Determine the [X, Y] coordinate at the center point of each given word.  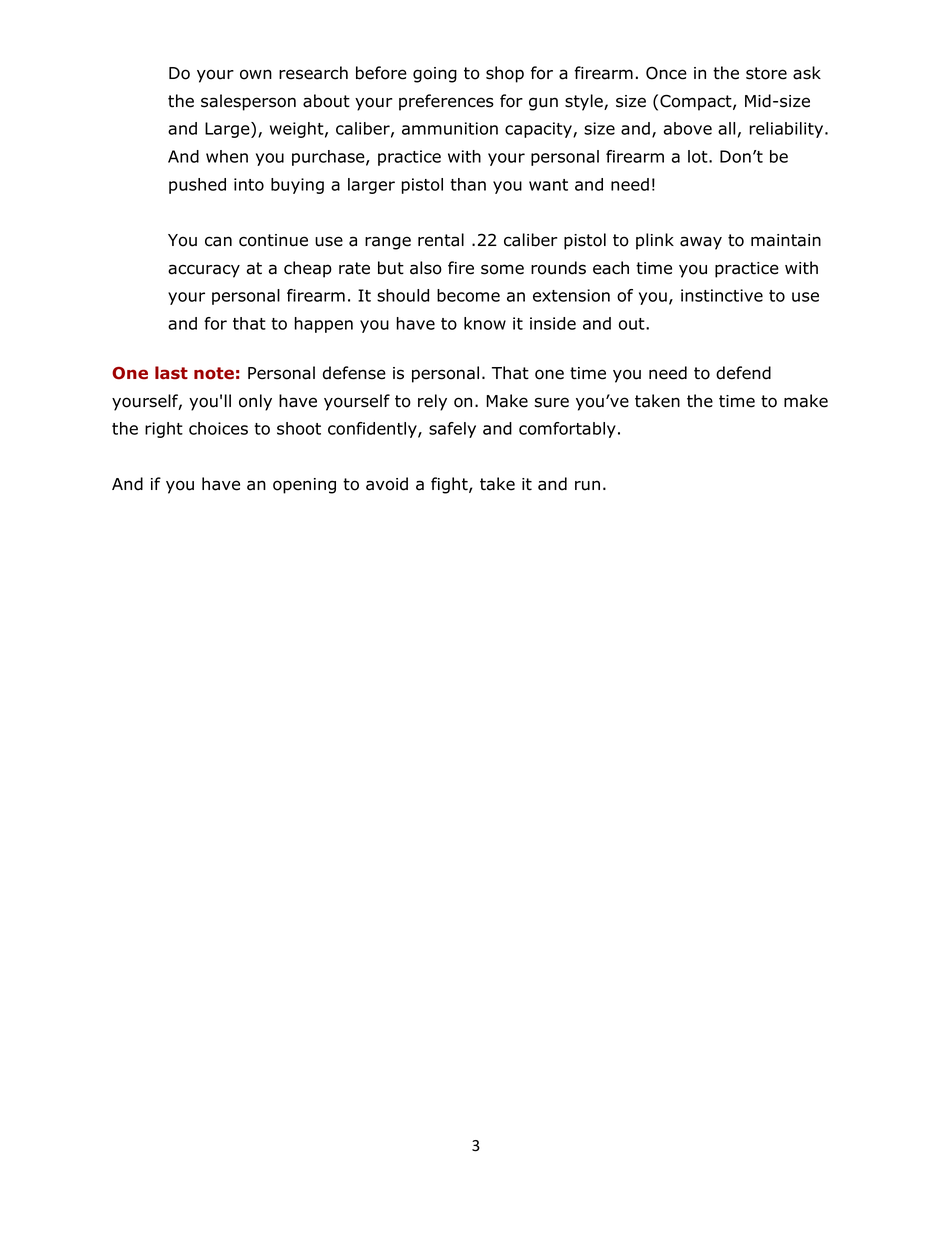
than [468, 184]
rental [441, 240]
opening [304, 486]
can [218, 241]
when [227, 156]
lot [699, 156]
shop [505, 74]
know [485, 323]
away [701, 243]
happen [324, 325]
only [255, 402]
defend [743, 373]
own [256, 74]
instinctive [722, 295]
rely [432, 402]
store [766, 73]
